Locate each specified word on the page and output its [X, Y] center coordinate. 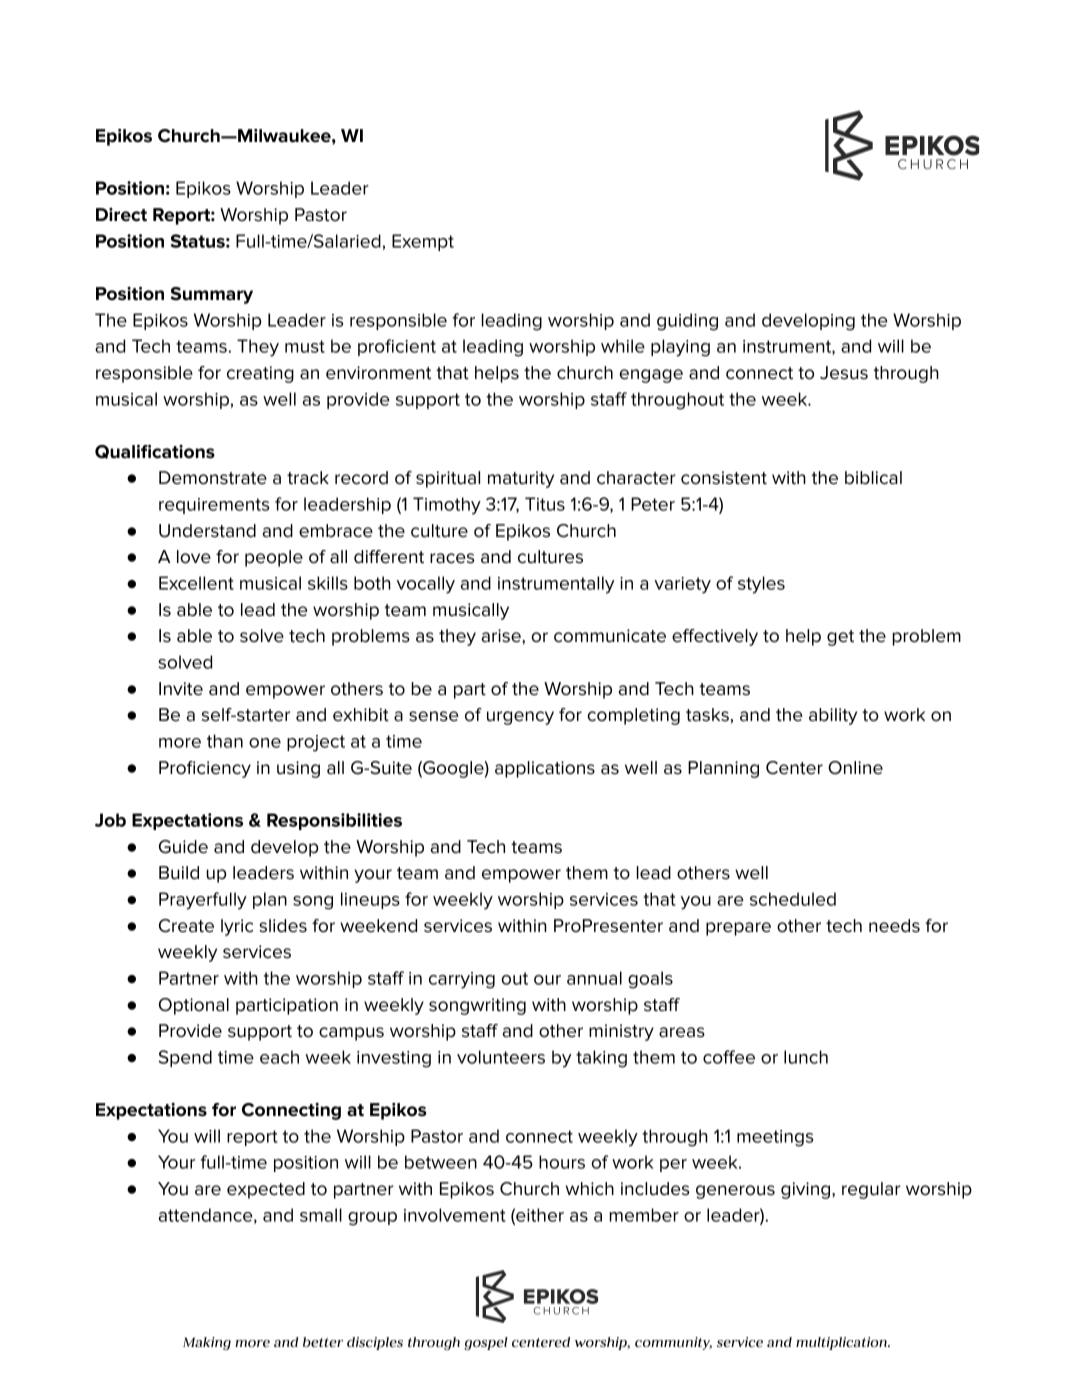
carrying [462, 980]
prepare [738, 929]
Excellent [196, 583]
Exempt [423, 242]
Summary [212, 295]
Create [186, 926]
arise [502, 636]
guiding [687, 322]
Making [207, 1343]
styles [761, 585]
